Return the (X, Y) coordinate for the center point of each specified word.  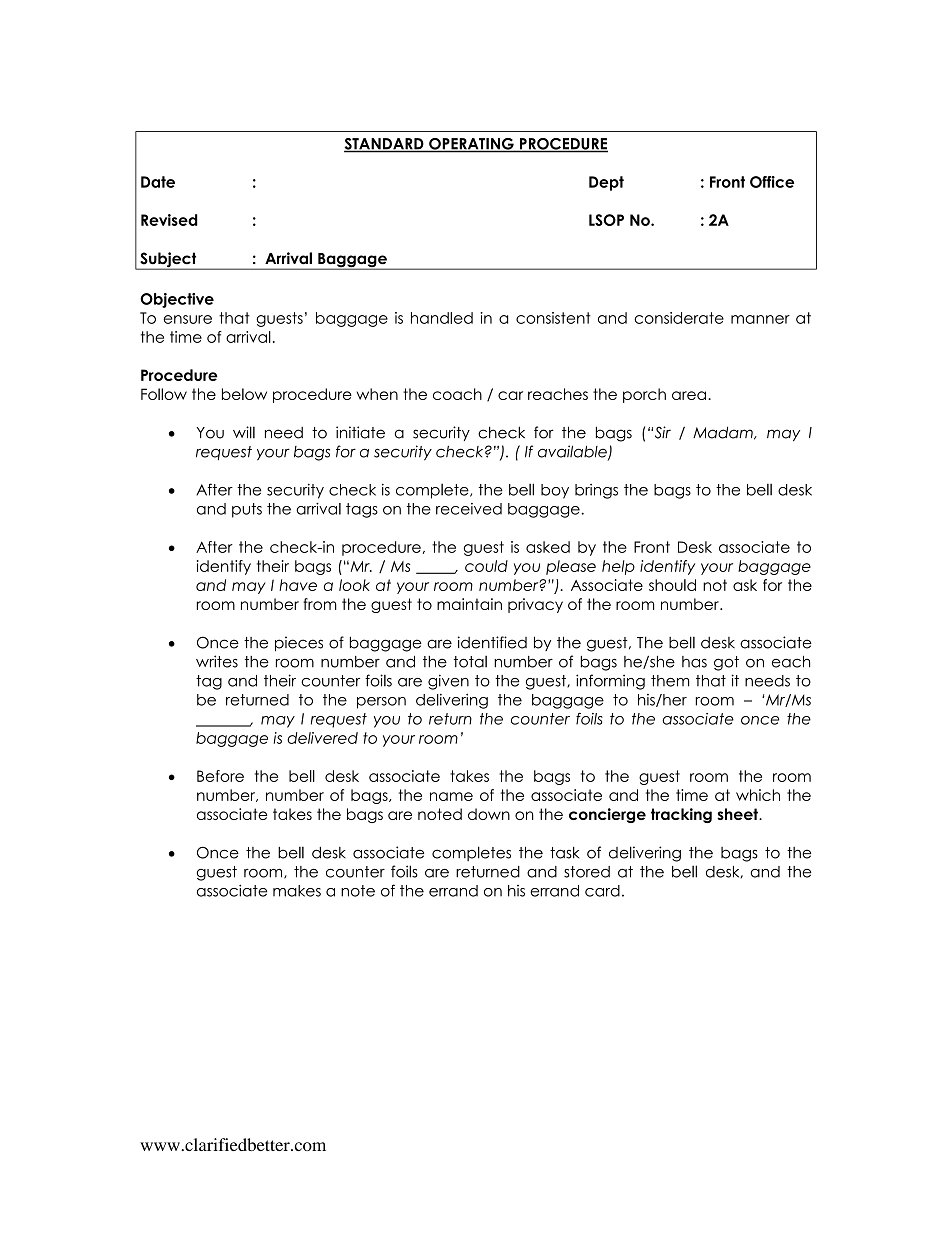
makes (297, 891)
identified (492, 642)
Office (772, 182)
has (694, 662)
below (244, 394)
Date (158, 182)
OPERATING (471, 145)
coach (457, 394)
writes (217, 661)
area (689, 395)
